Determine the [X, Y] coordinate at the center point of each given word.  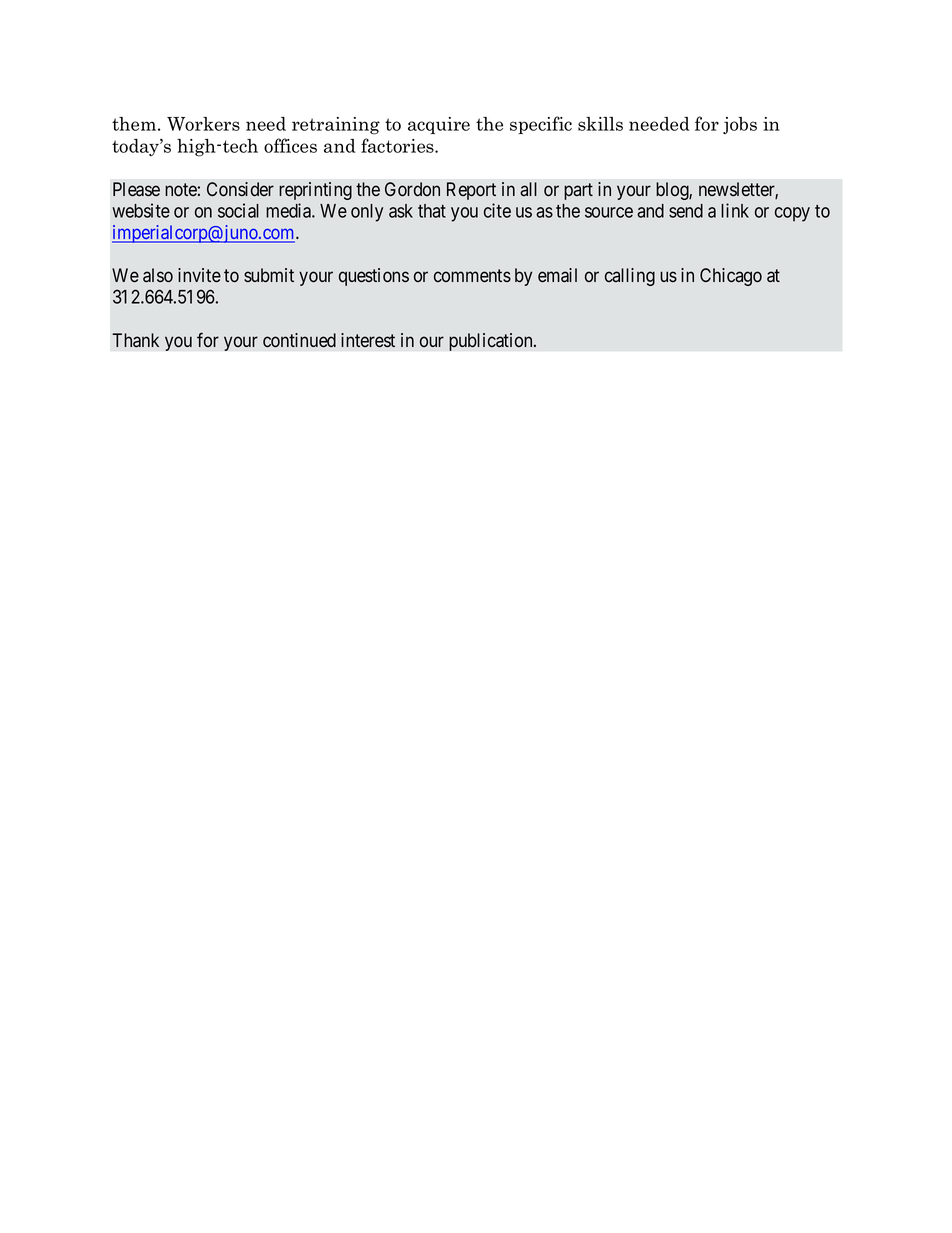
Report [471, 191]
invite [199, 275]
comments [472, 276]
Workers [203, 124]
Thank [135, 340]
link [735, 210]
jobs [740, 125]
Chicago [731, 277]
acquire [439, 125]
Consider [240, 189]
